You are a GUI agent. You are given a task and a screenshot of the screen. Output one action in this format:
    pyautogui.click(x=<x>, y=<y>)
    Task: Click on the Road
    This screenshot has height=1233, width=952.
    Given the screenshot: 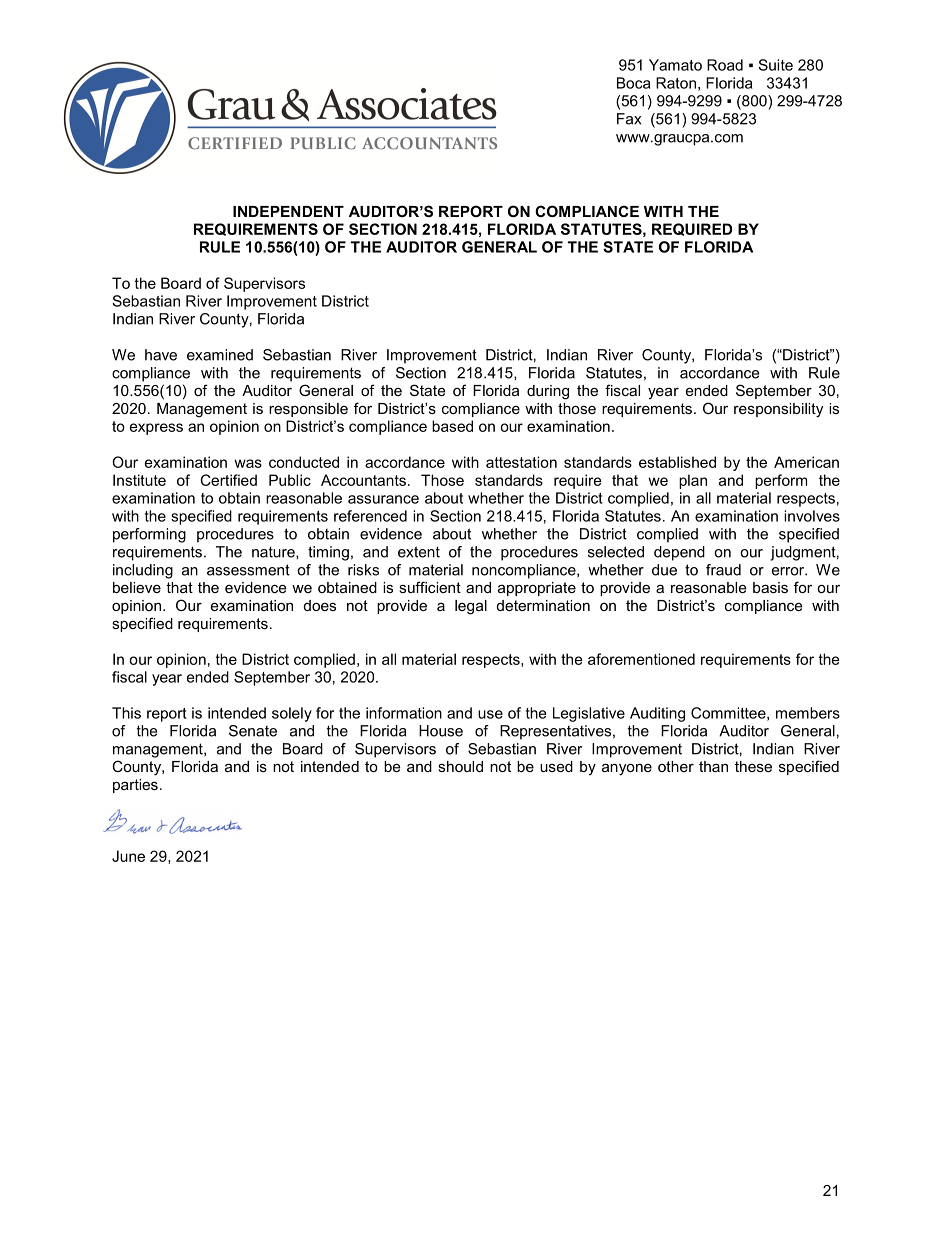 What is the action you would take?
    pyautogui.click(x=725, y=65)
